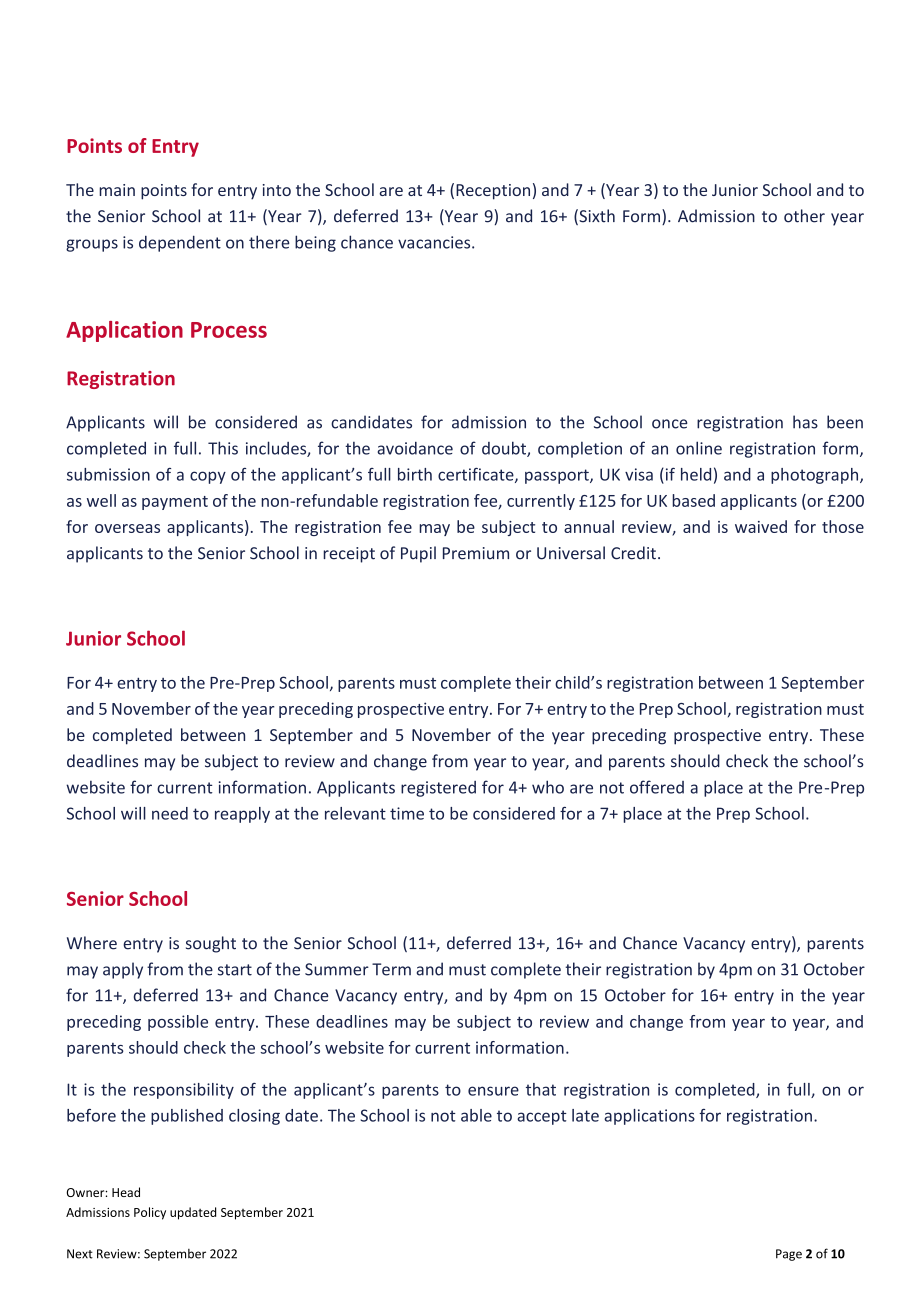  What do you see at coordinates (435, 242) in the page?
I see `vacancies` at bounding box center [435, 242].
